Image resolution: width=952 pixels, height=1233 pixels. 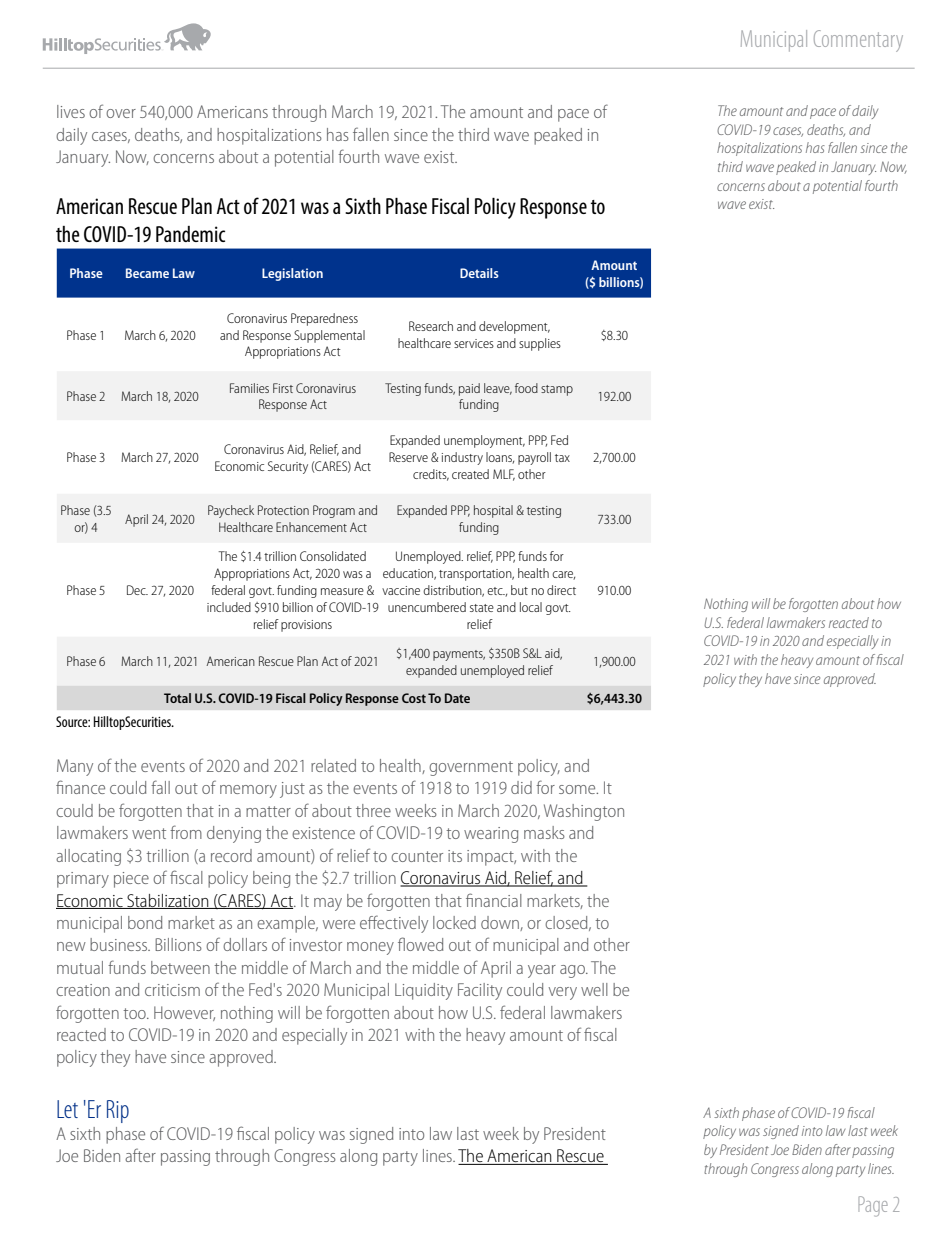 What do you see at coordinates (118, 1111) in the page?
I see `Rip` at bounding box center [118, 1111].
